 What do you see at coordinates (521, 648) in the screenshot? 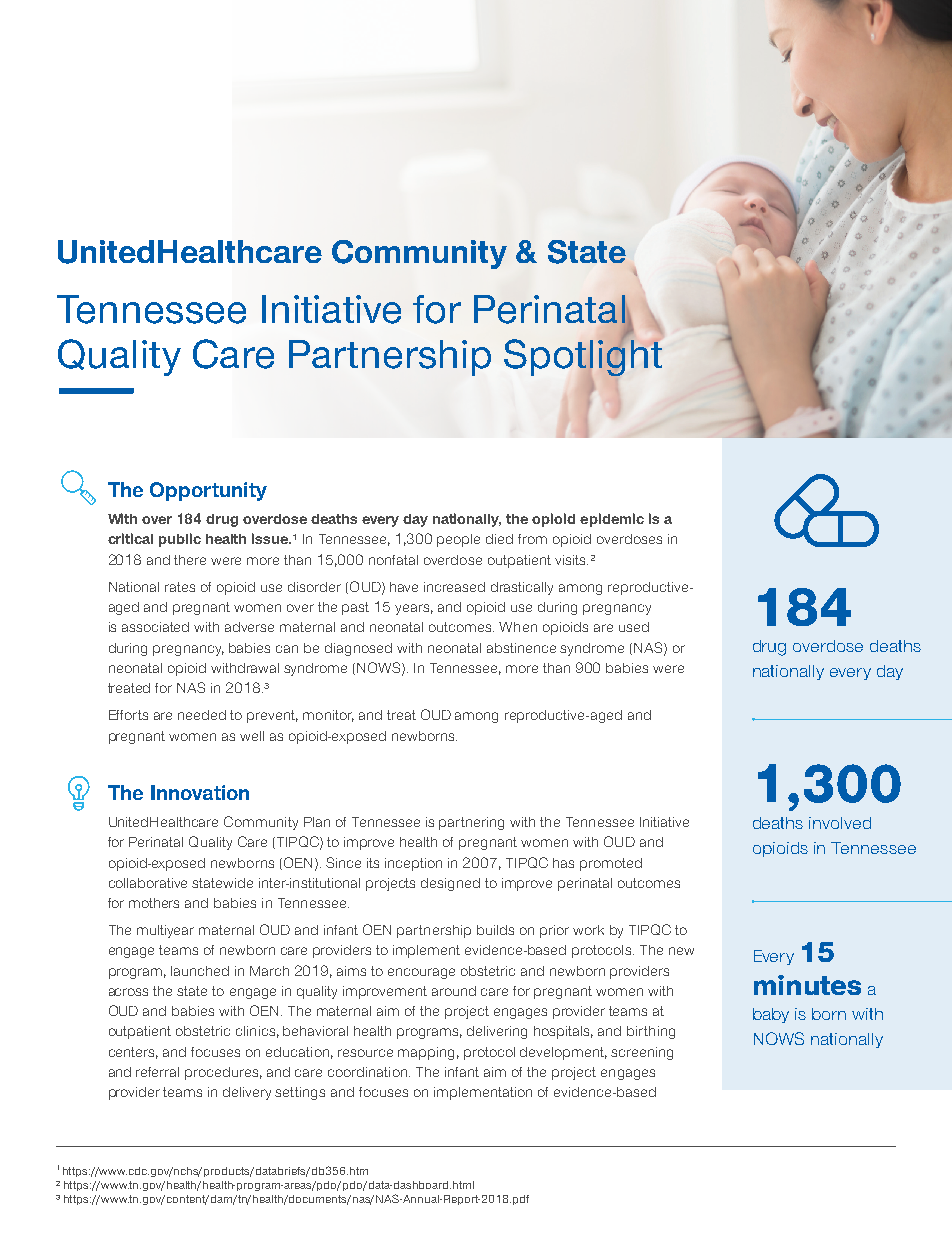
I see `abstinence` at bounding box center [521, 648].
